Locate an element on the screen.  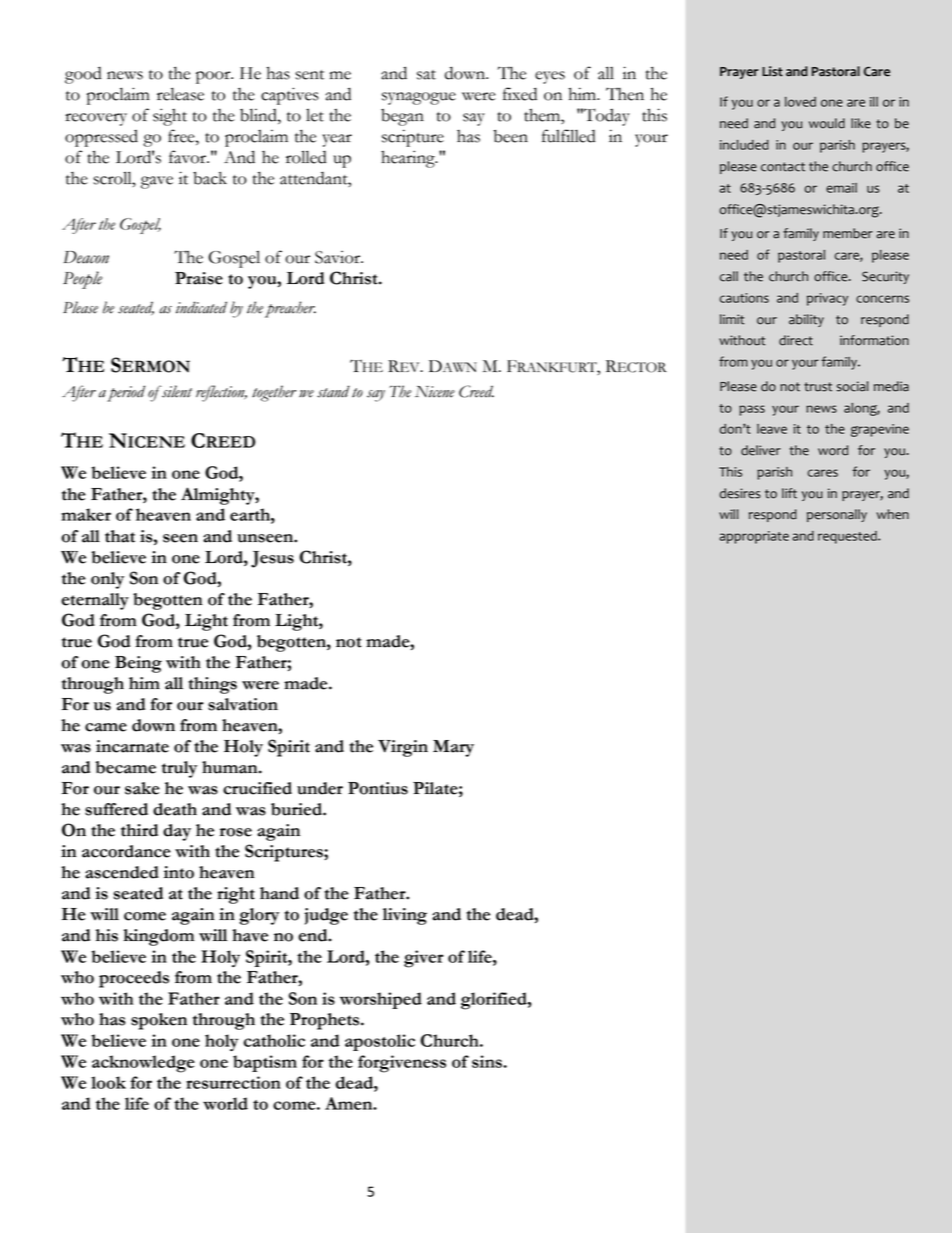
acknowledge is located at coordinates (143, 1064).
